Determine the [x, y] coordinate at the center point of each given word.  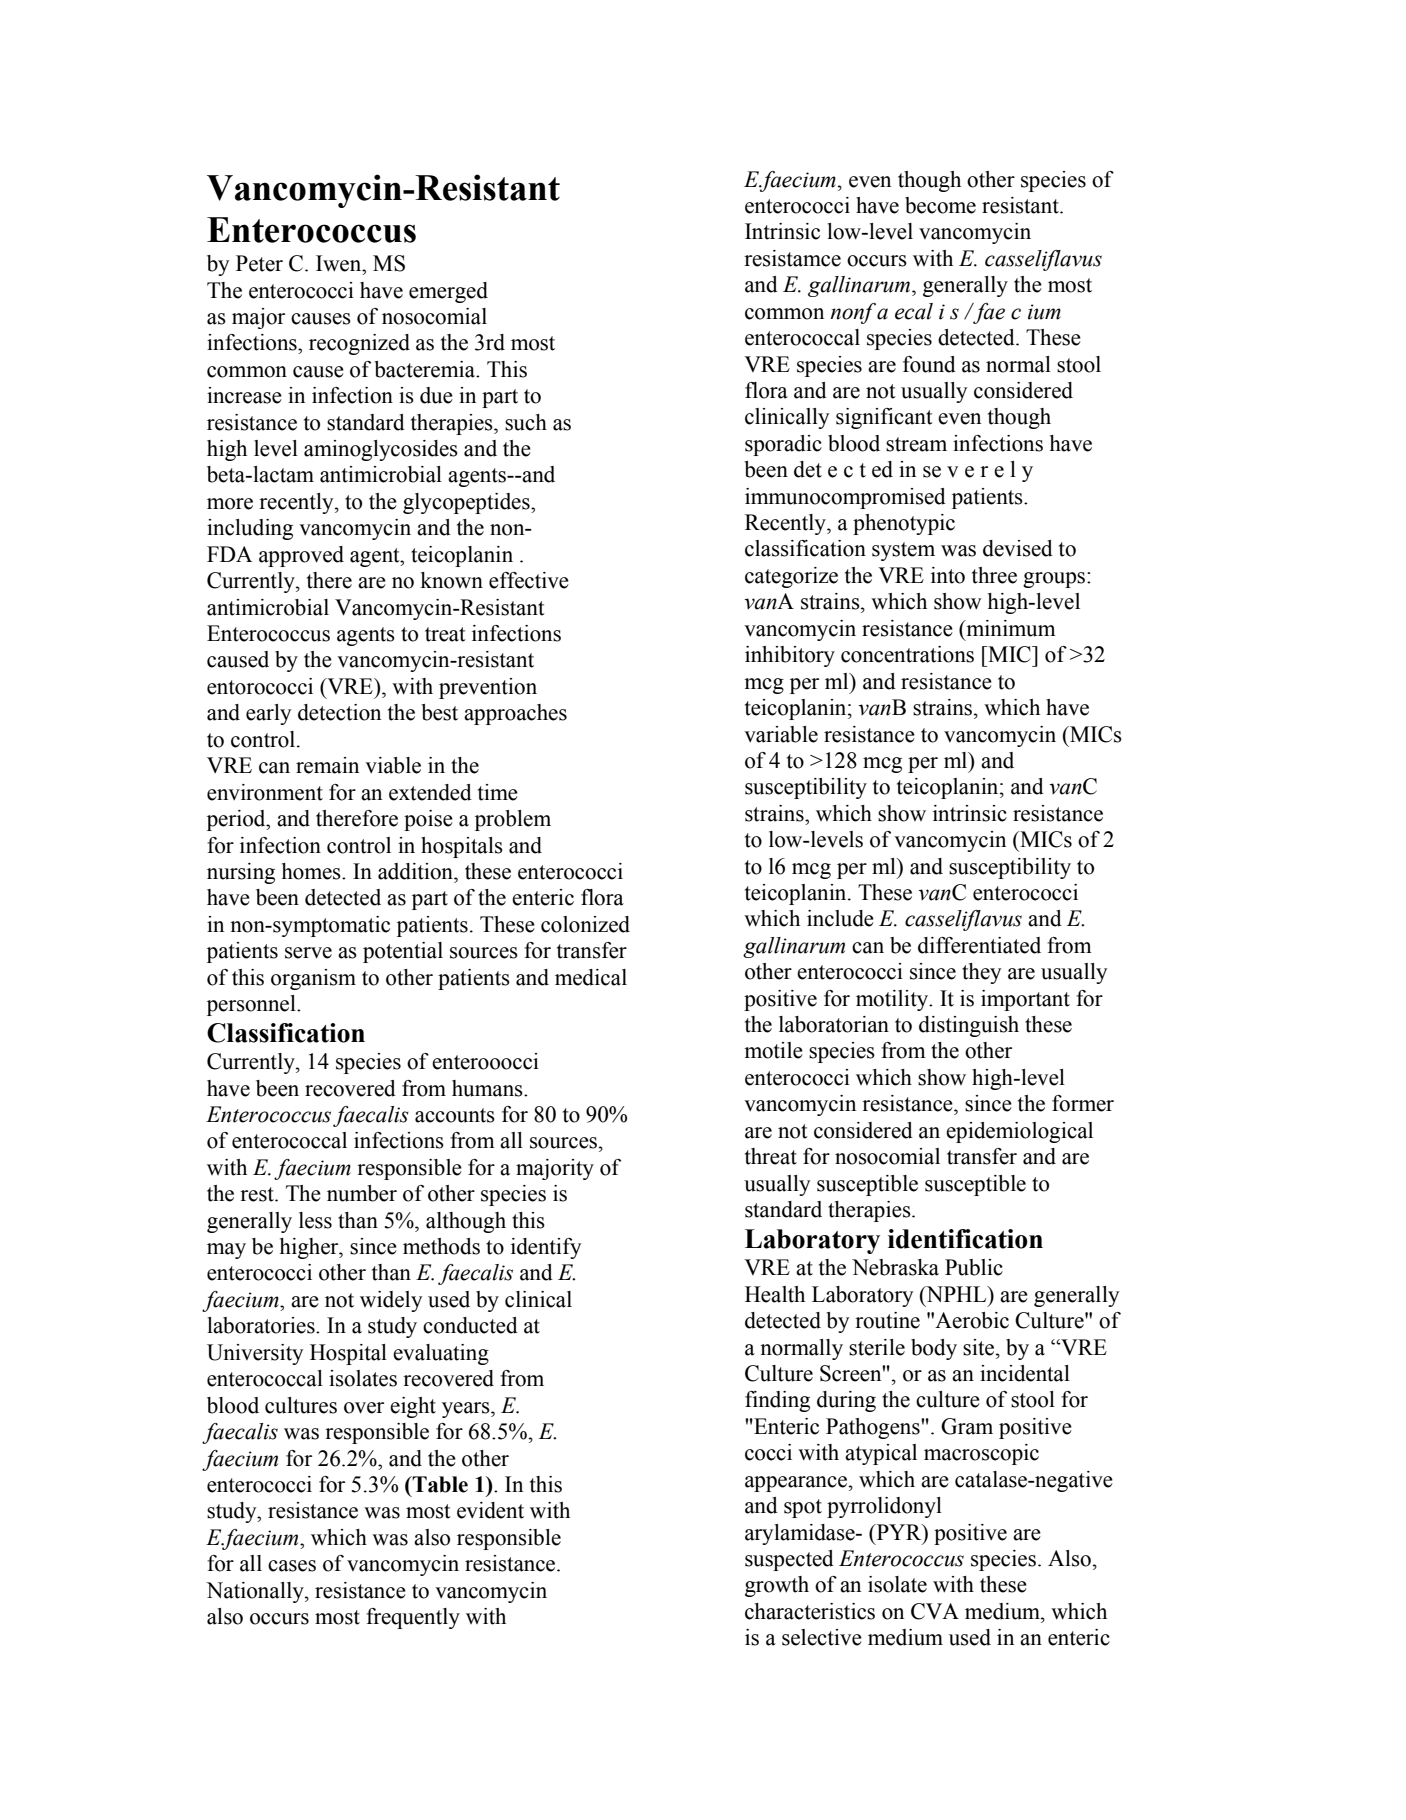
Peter [259, 263]
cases [292, 1566]
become [940, 205]
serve [308, 953]
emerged [448, 292]
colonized [585, 924]
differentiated [979, 945]
